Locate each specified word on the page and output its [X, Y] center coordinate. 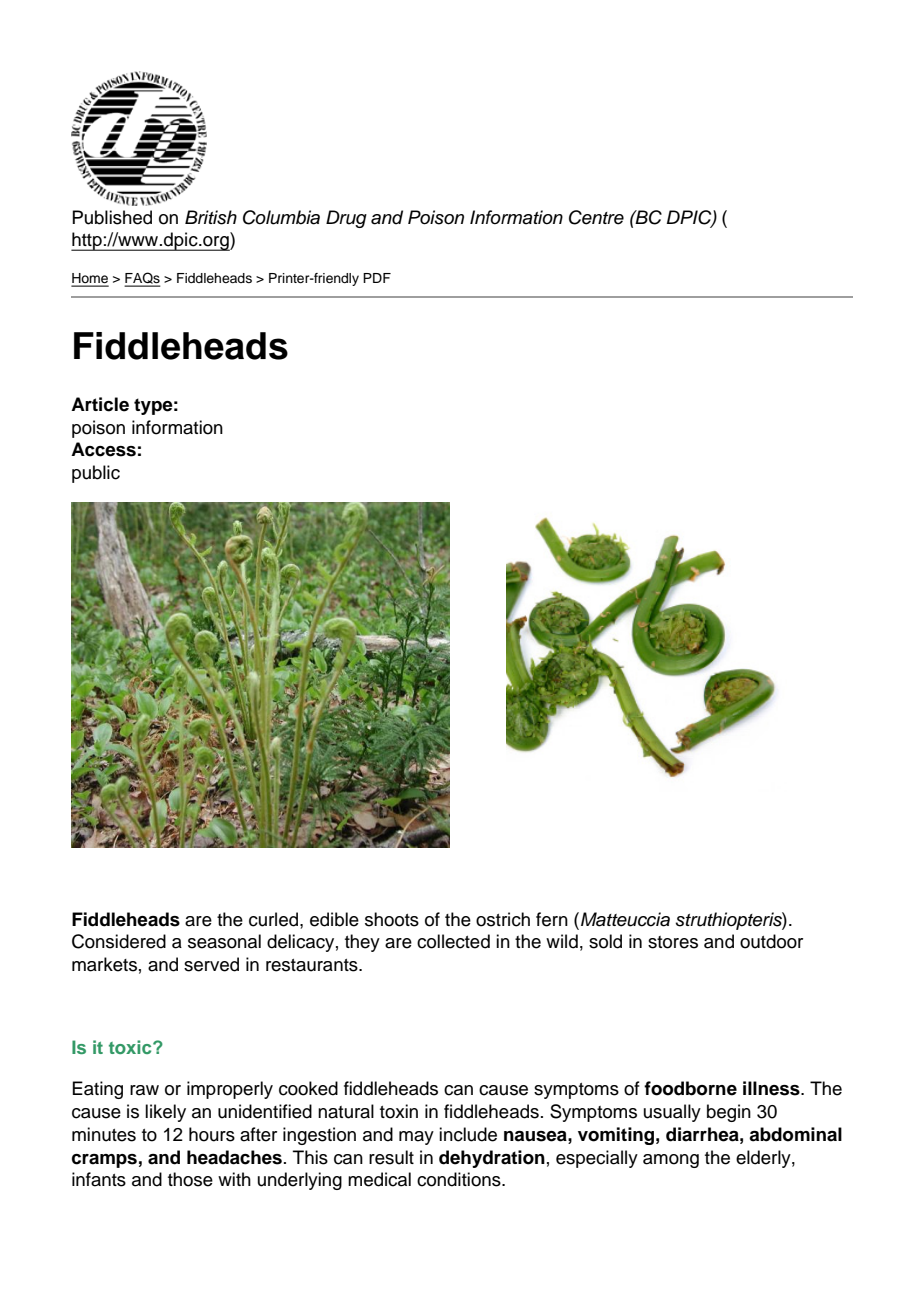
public [96, 474]
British [211, 217]
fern [552, 919]
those [190, 1179]
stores [673, 942]
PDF [377, 278]
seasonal [224, 941]
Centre [596, 217]
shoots [392, 919]
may [416, 1138]
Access [103, 449]
